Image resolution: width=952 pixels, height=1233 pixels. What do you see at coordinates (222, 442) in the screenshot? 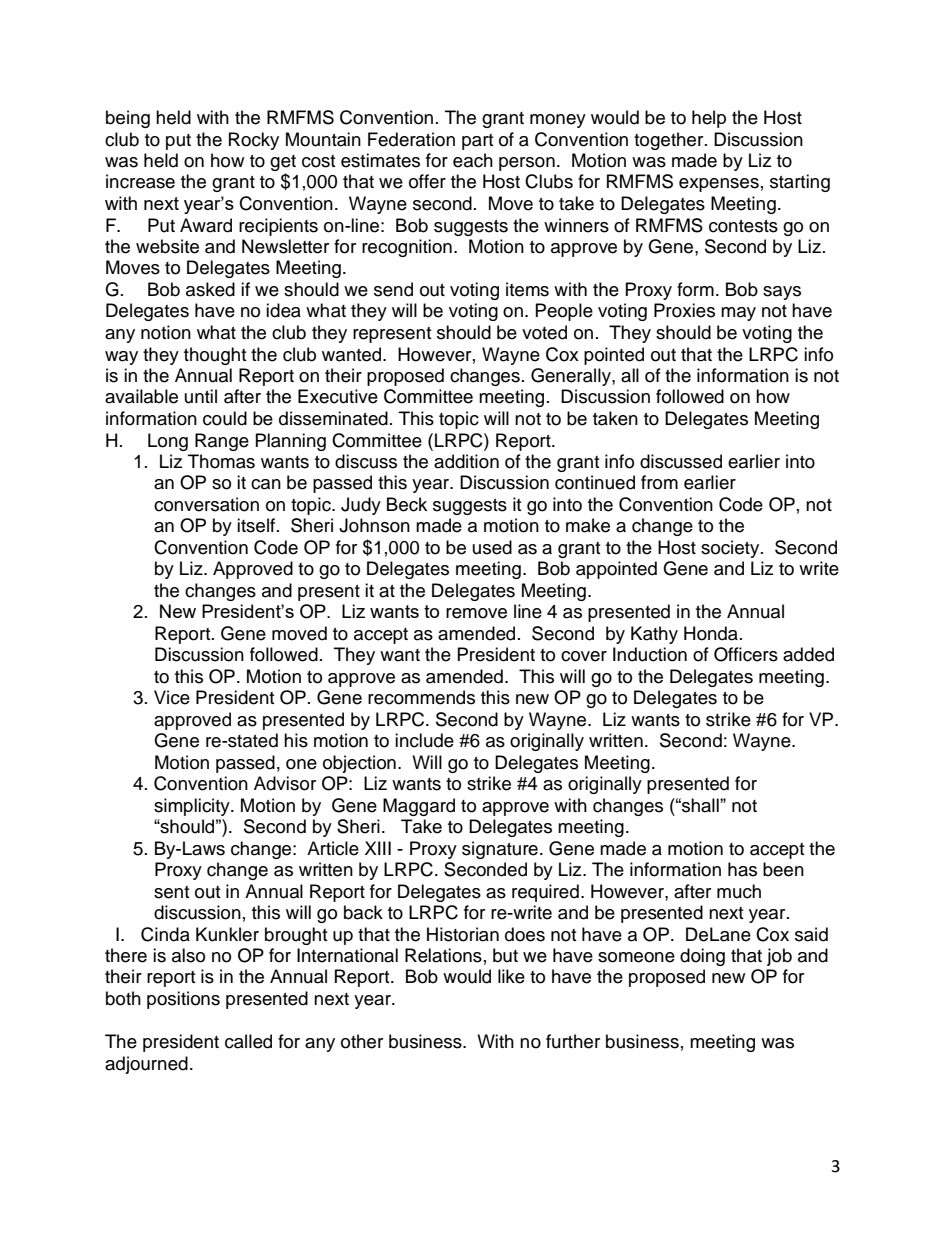
I see `Range` at bounding box center [222, 442].
